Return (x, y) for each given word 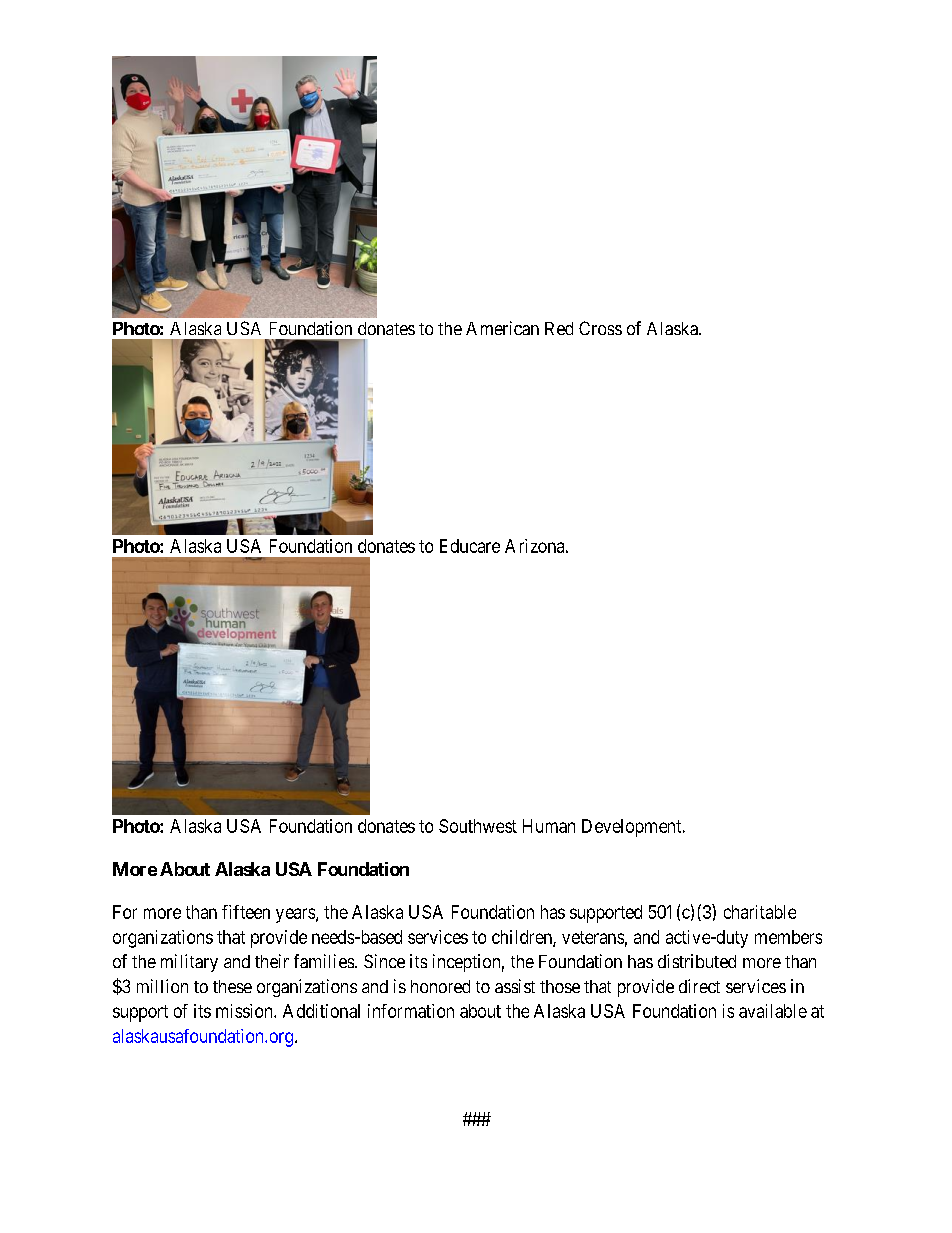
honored (440, 986)
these (232, 986)
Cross (600, 328)
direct (699, 986)
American (502, 328)
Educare (470, 546)
